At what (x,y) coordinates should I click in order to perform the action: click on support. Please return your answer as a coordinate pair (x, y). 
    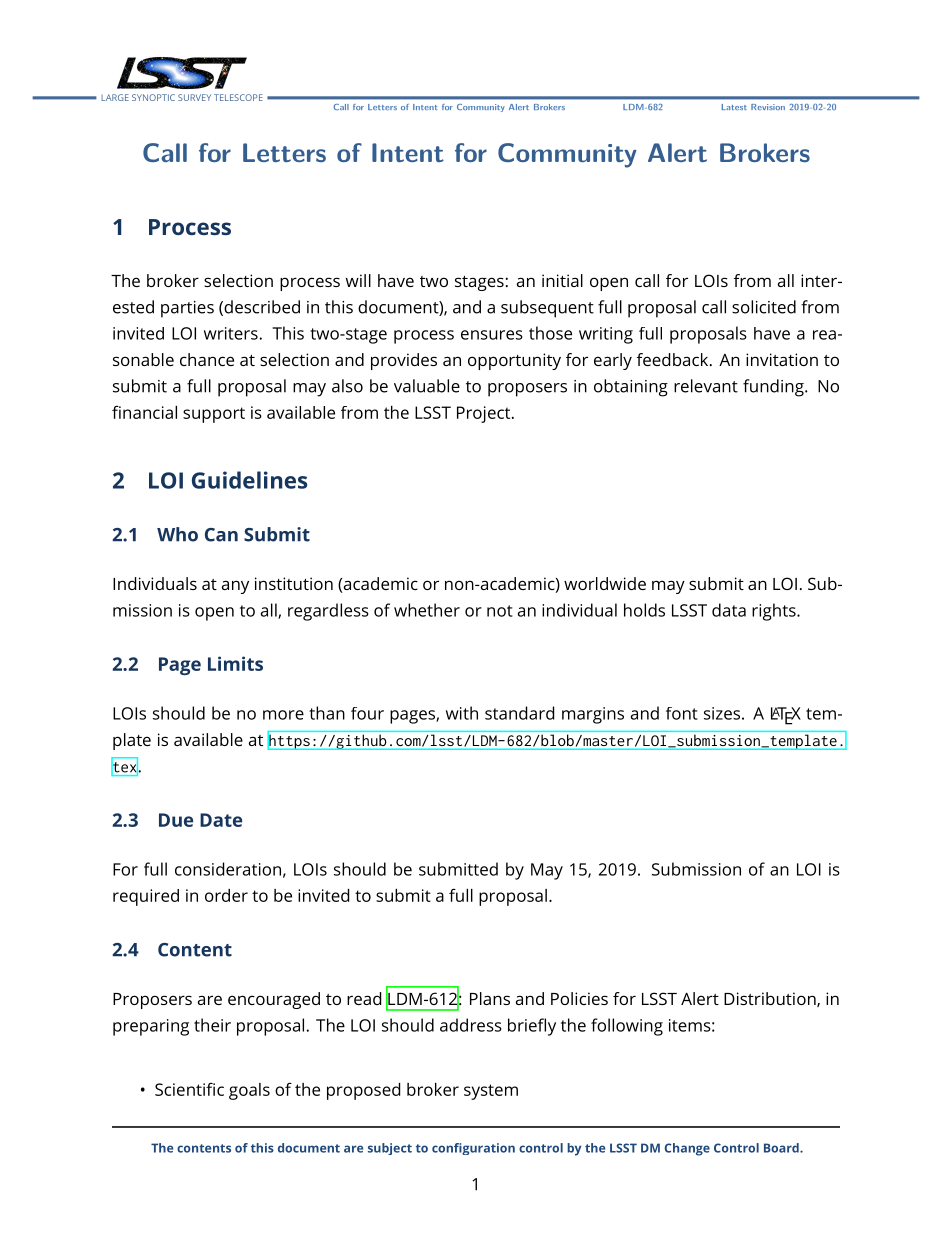
    Looking at the image, I should click on (214, 415).
